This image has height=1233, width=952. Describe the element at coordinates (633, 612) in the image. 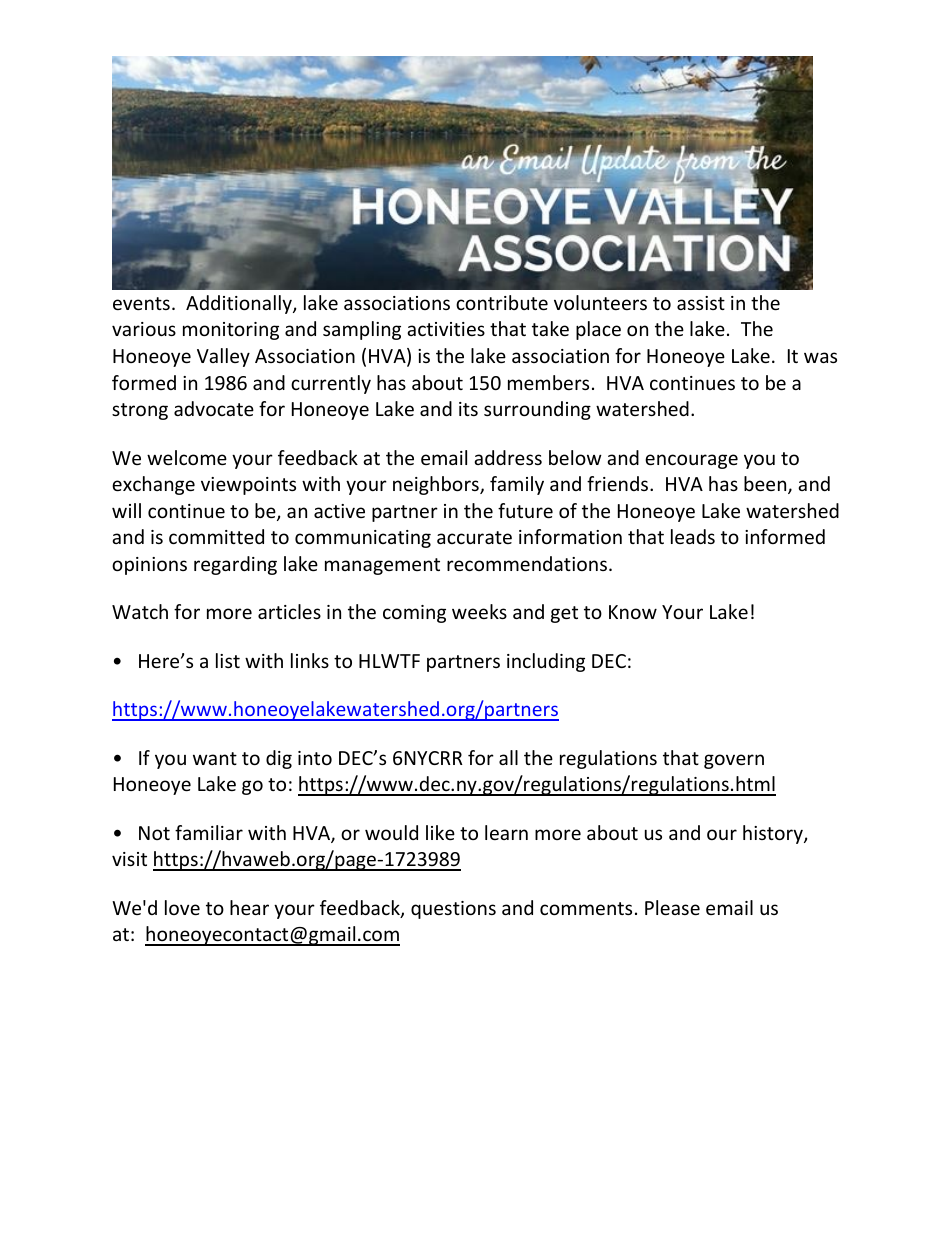

I see `Know` at that location.
